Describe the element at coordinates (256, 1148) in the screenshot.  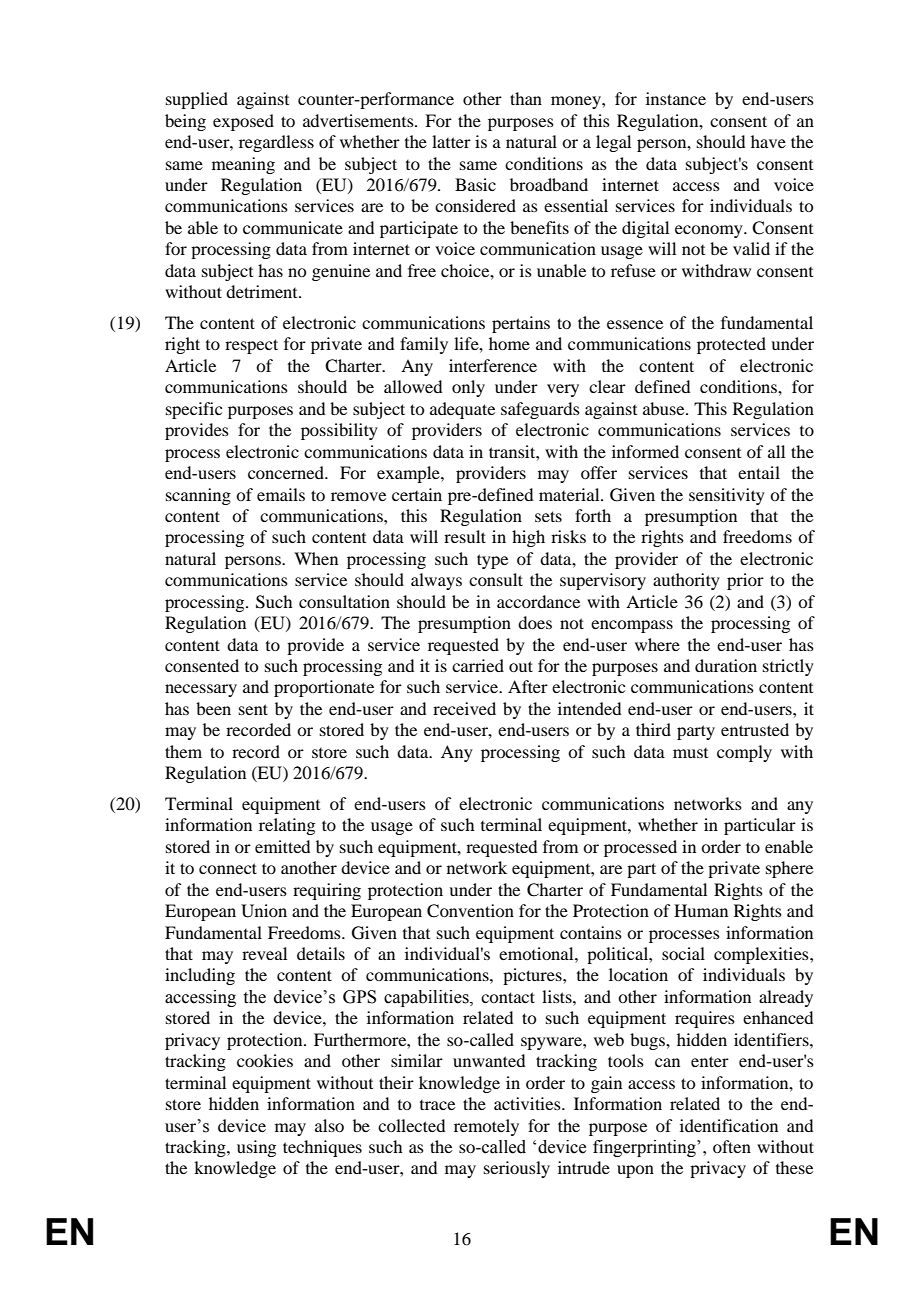
I see `using` at that location.
